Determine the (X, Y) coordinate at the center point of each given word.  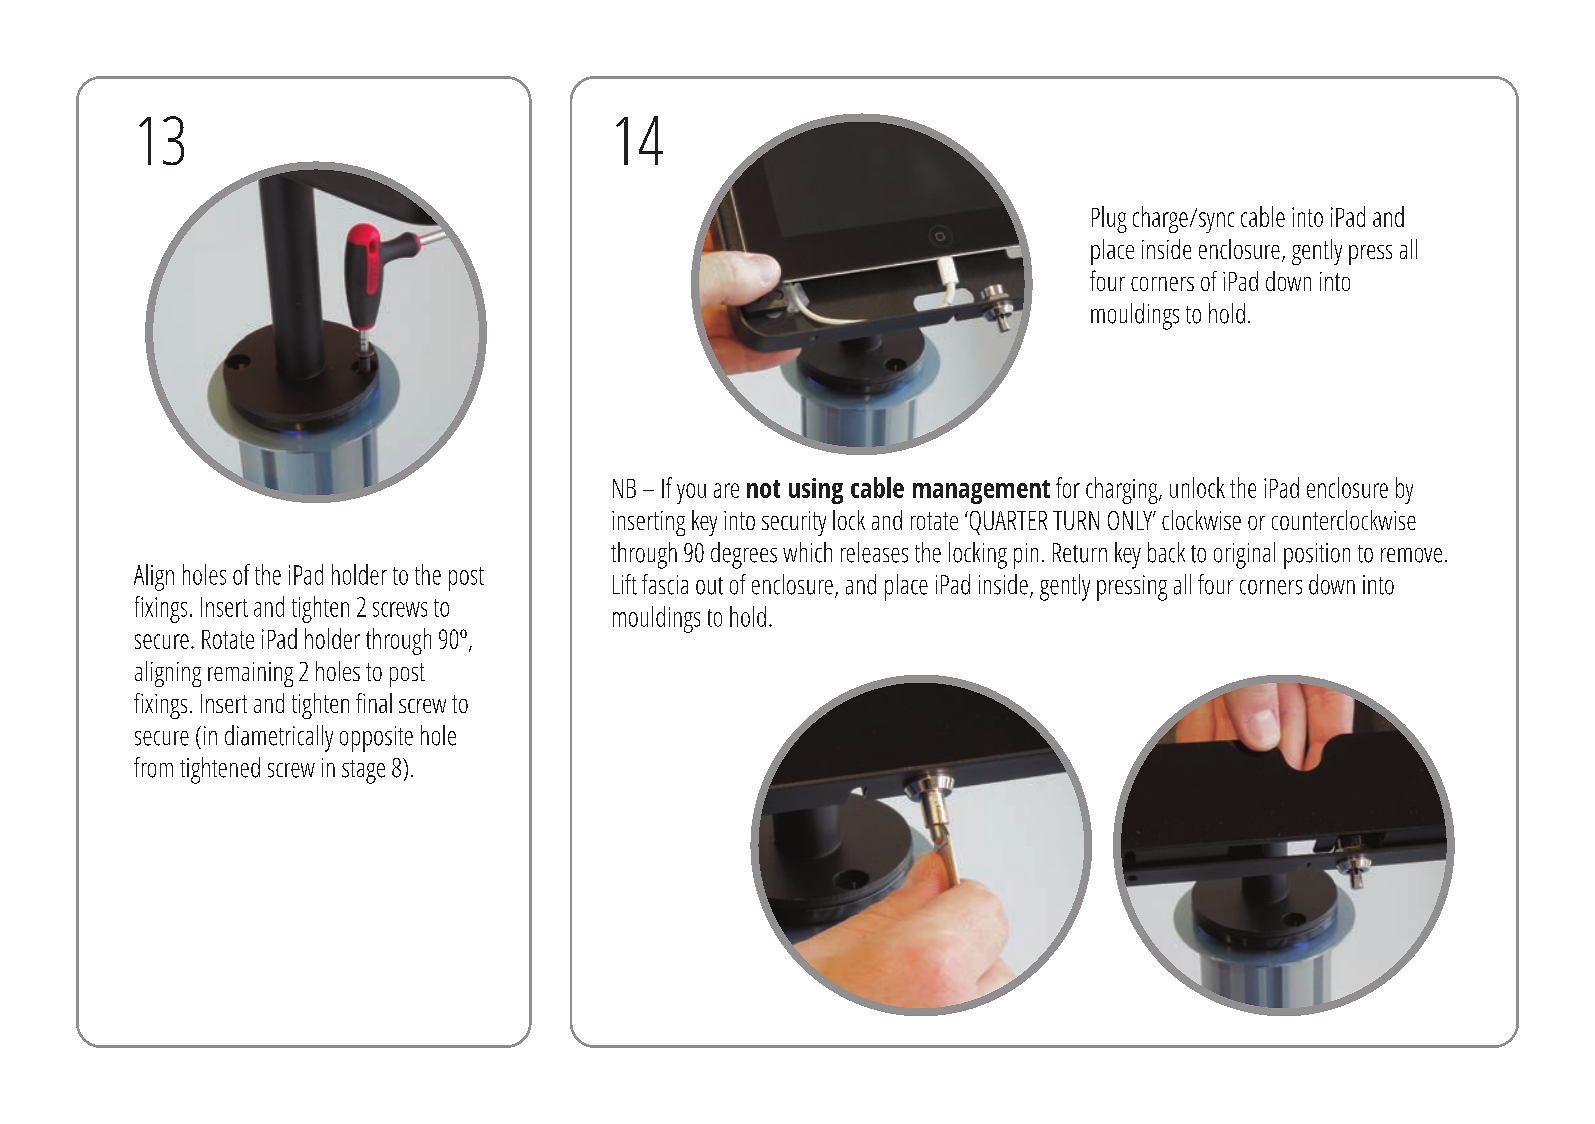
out (709, 586)
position (1317, 556)
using (816, 491)
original (1244, 555)
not (763, 489)
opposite (376, 739)
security (794, 523)
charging (1123, 490)
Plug (1109, 219)
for (1068, 487)
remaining (250, 674)
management (981, 492)
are (726, 490)
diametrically (279, 738)
